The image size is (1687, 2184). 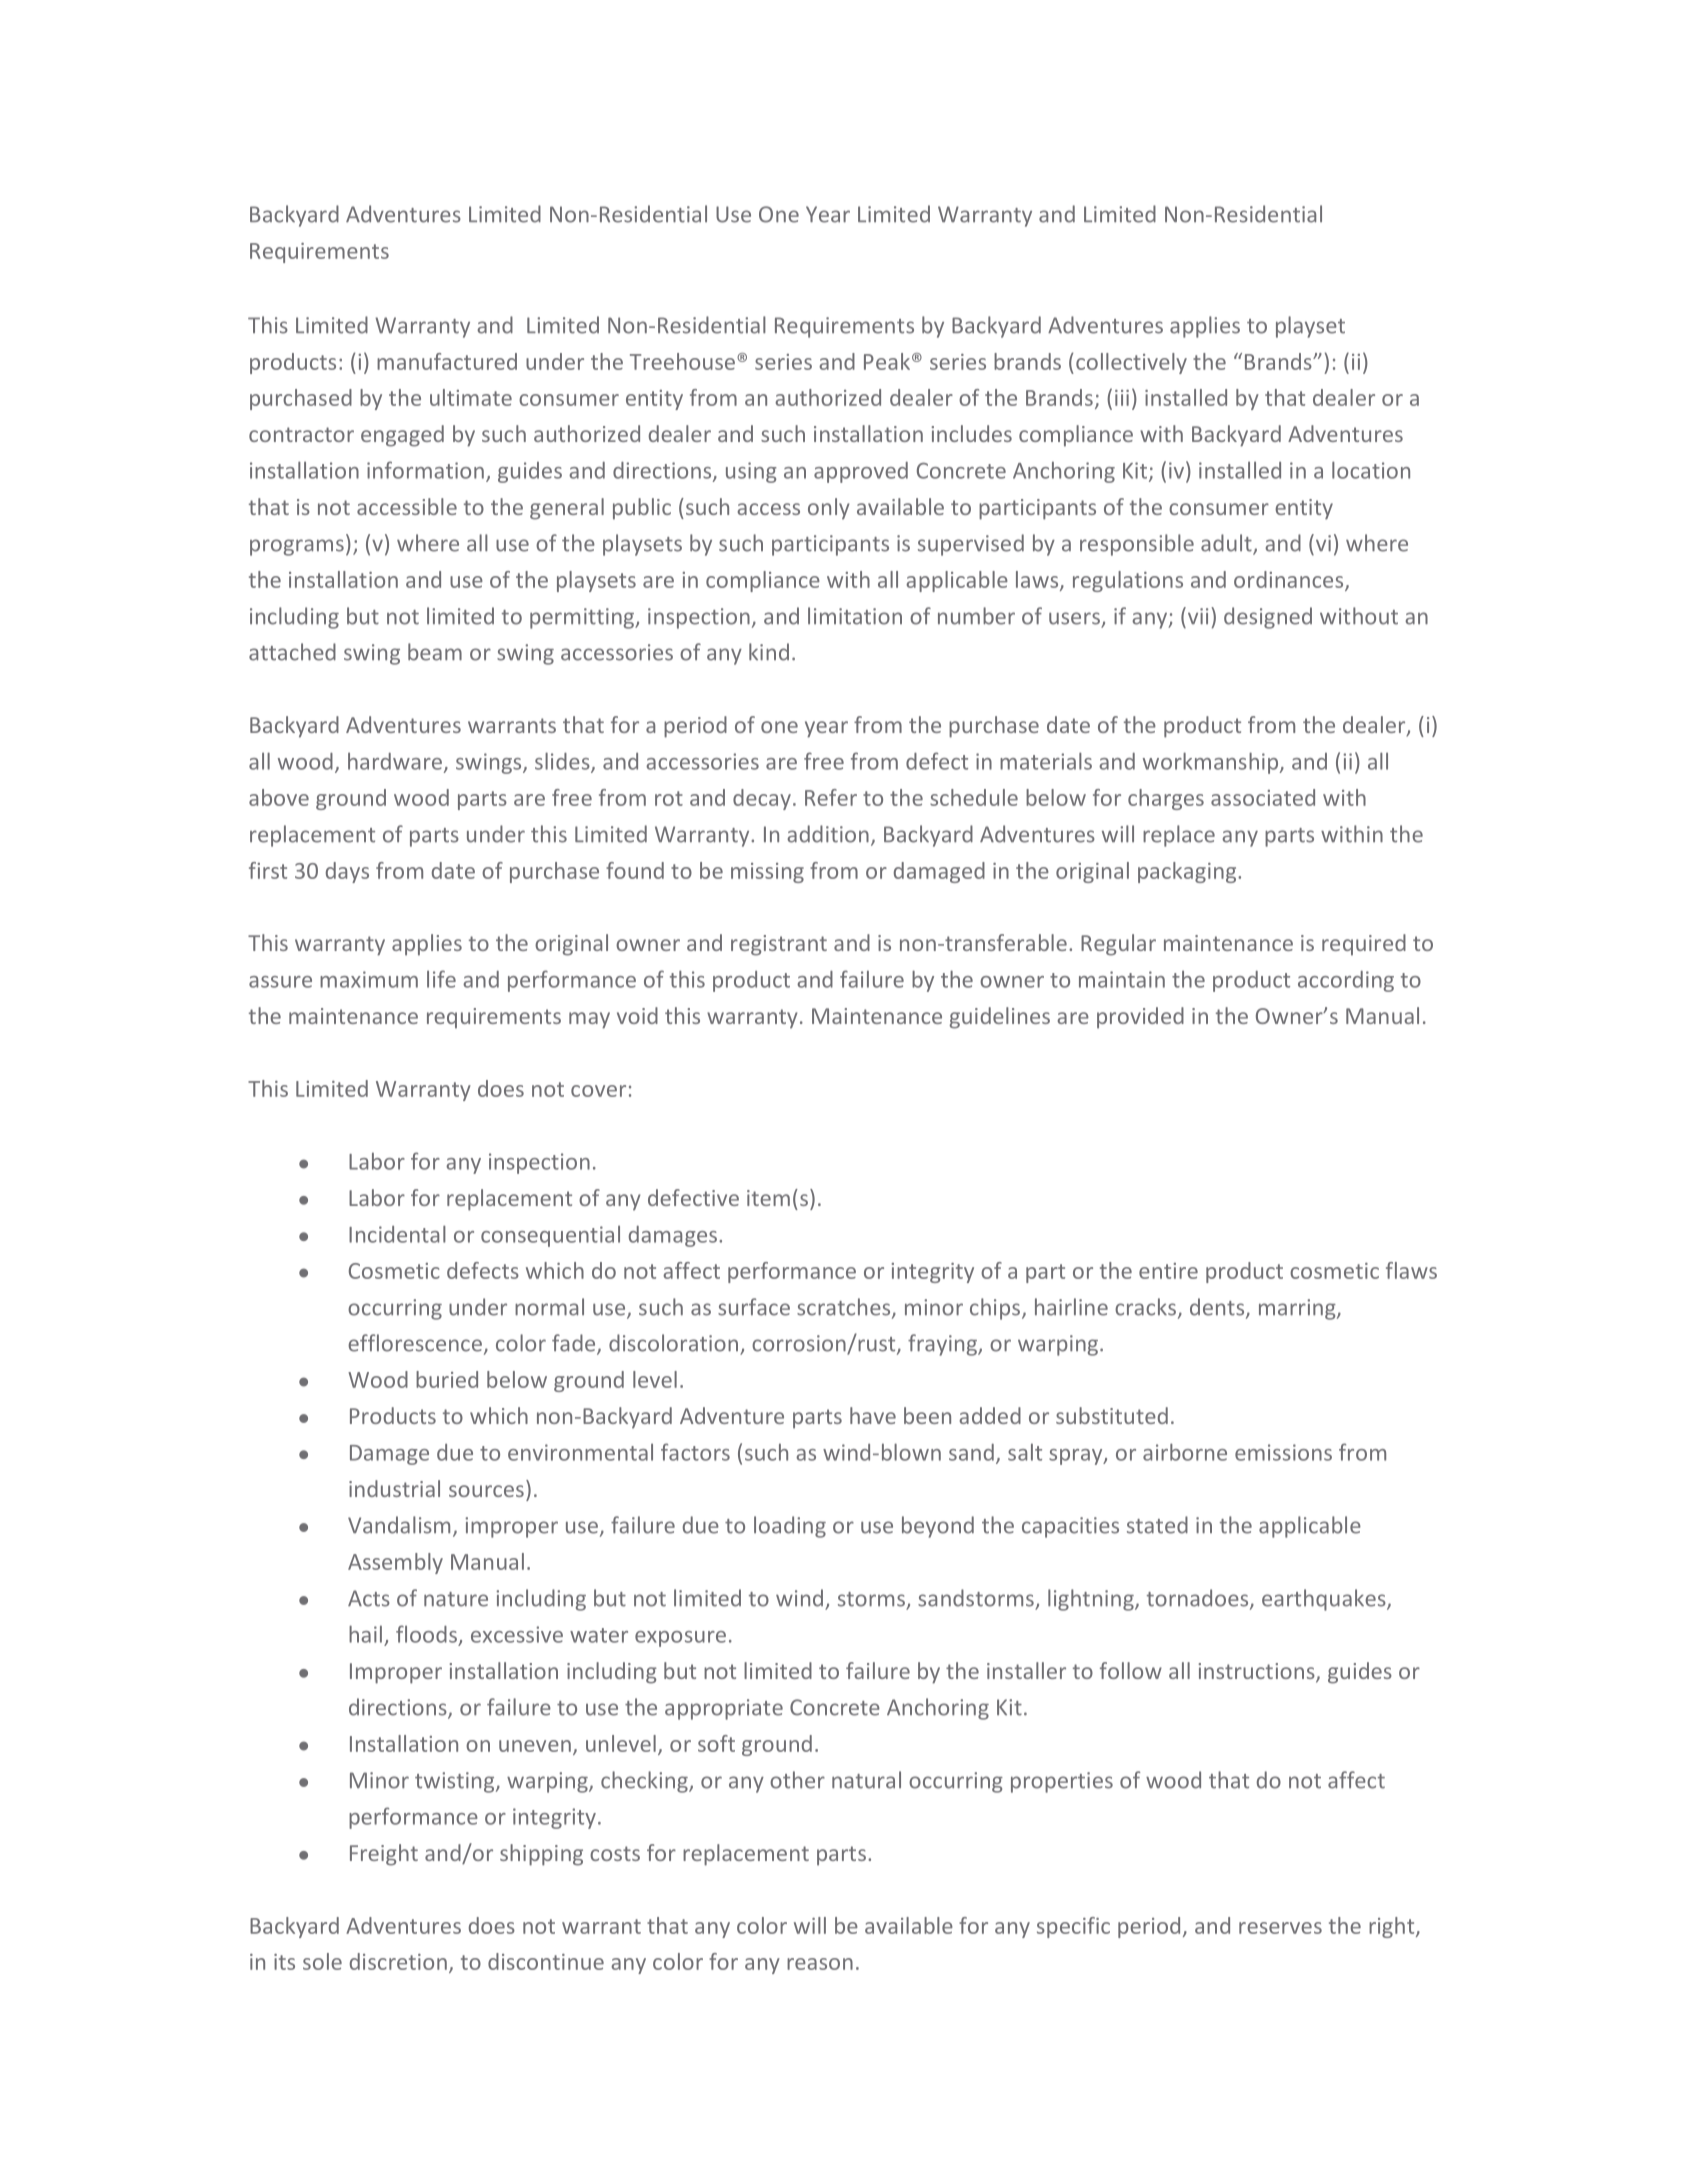 What do you see at coordinates (402, 436) in the page?
I see `engaged` at bounding box center [402, 436].
